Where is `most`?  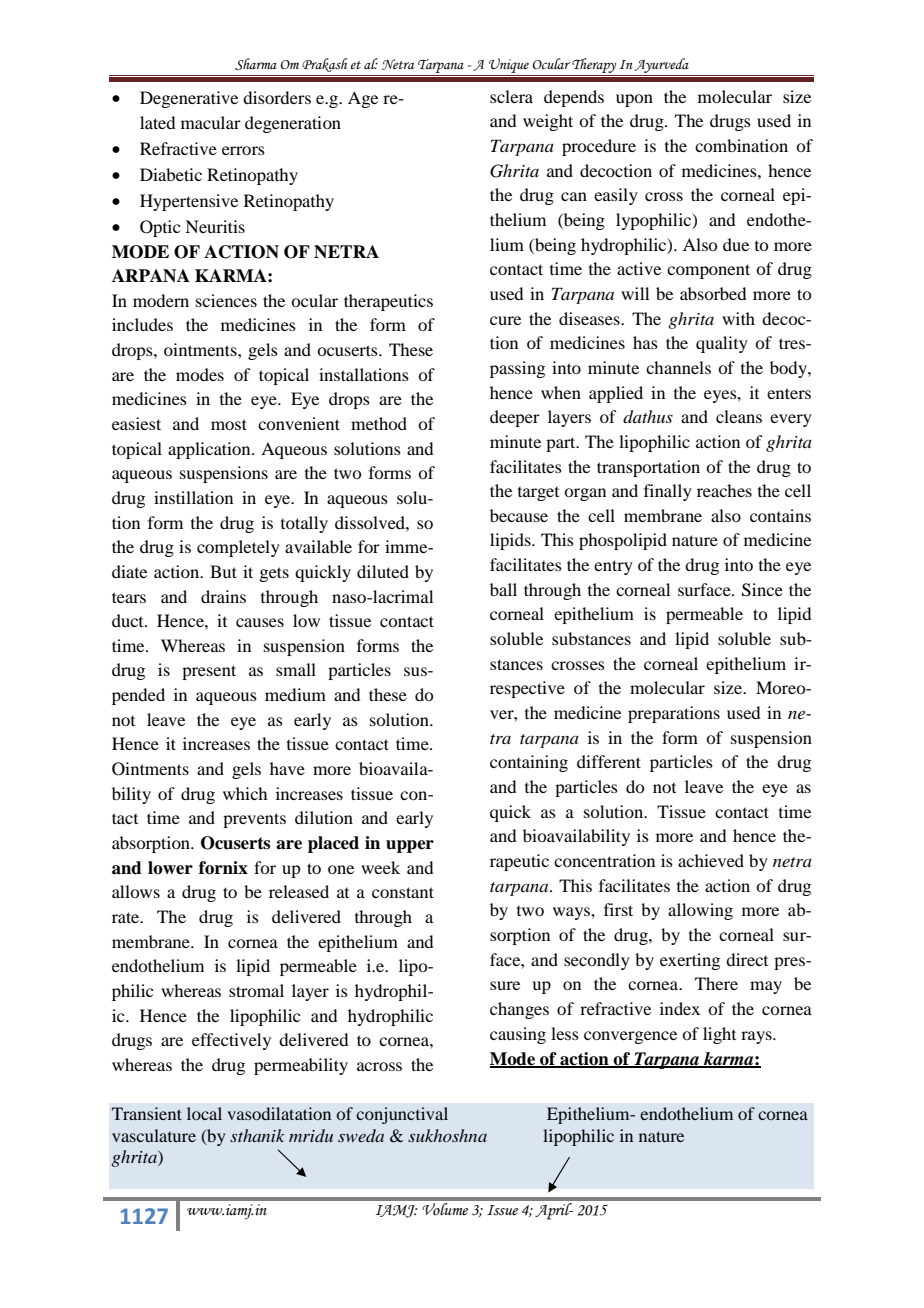
most is located at coordinates (229, 424).
